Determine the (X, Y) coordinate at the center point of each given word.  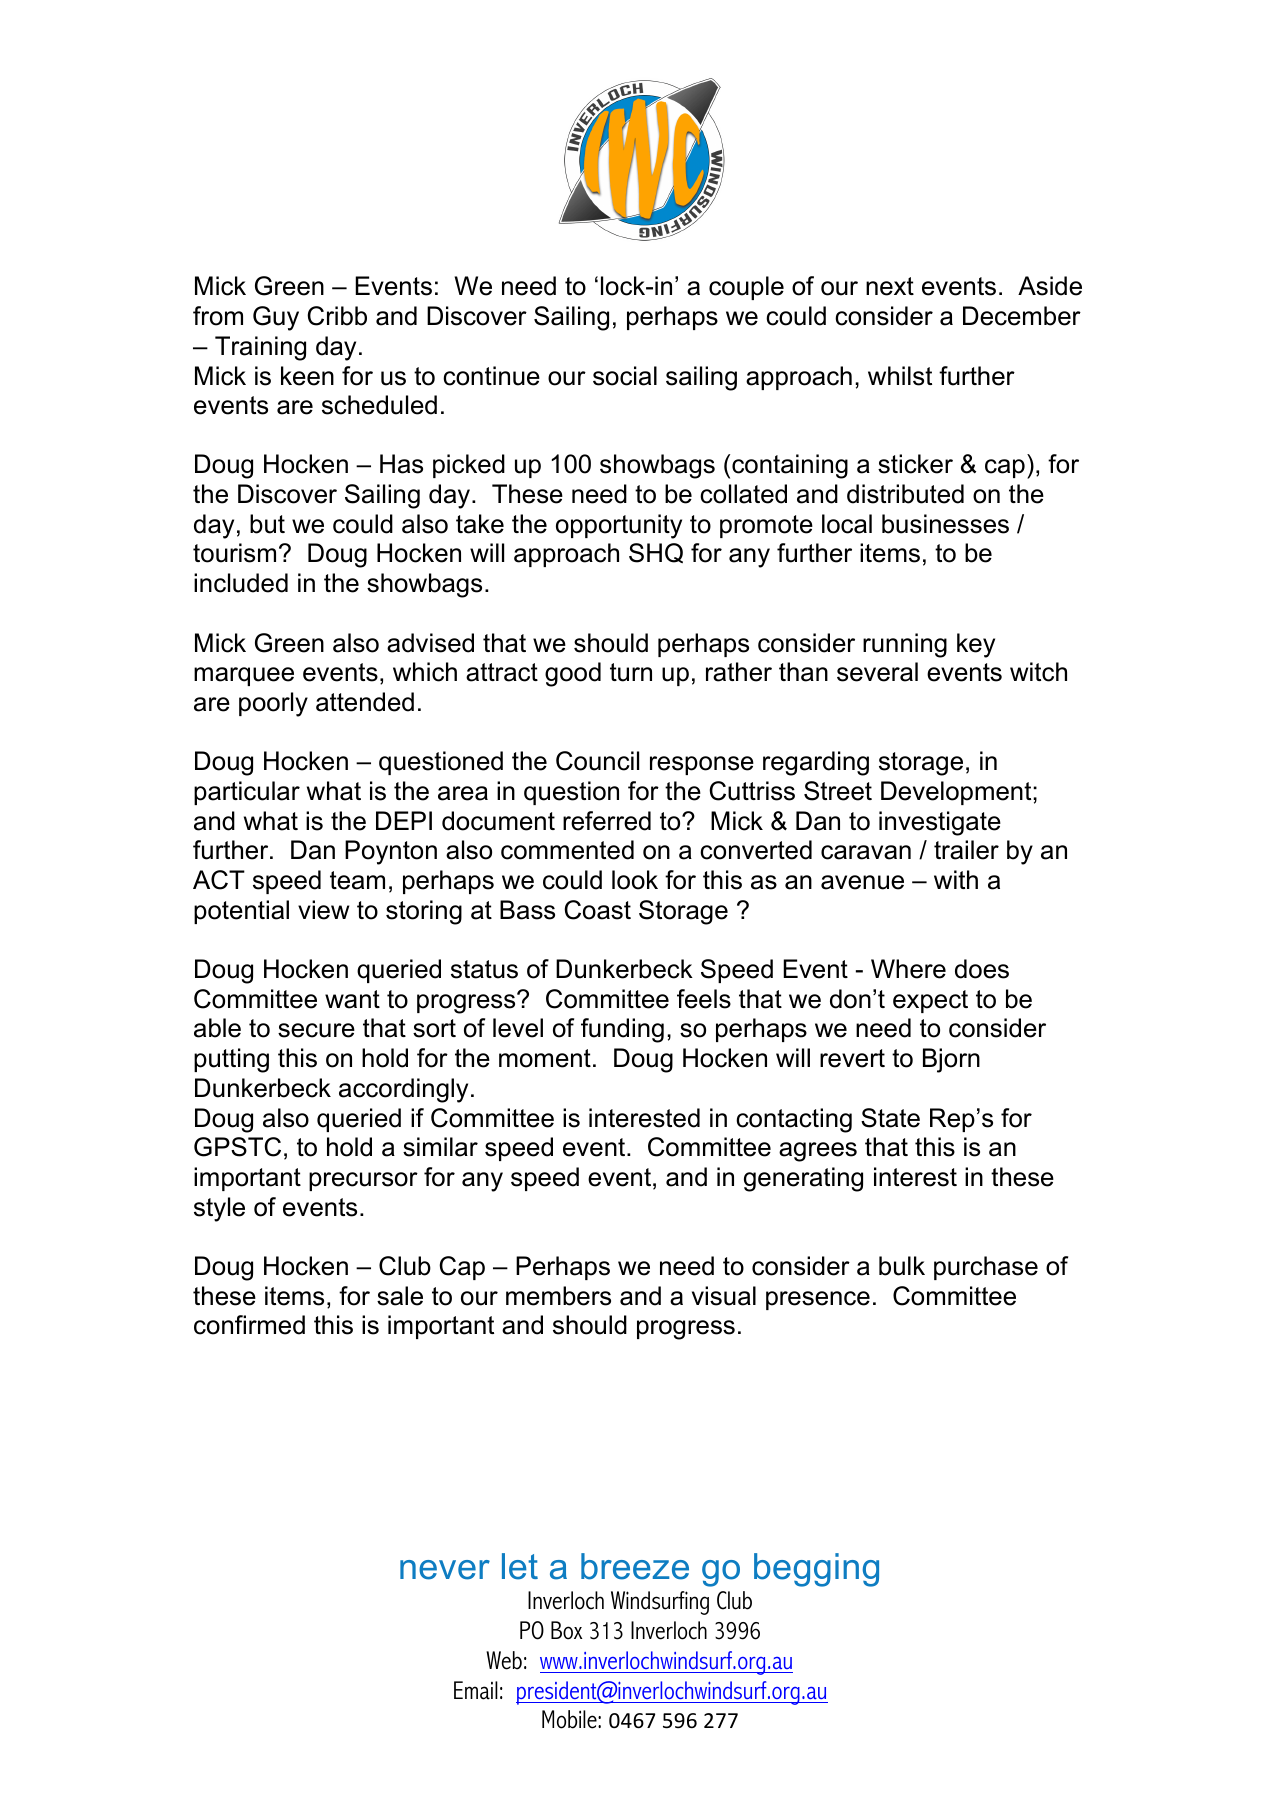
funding (622, 1030)
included (241, 583)
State (890, 1118)
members (558, 1296)
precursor (363, 1181)
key (976, 645)
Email (476, 1690)
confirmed (249, 1325)
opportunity (619, 526)
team (357, 880)
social (625, 376)
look (635, 880)
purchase (986, 1268)
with (956, 879)
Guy (276, 318)
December (1022, 316)
